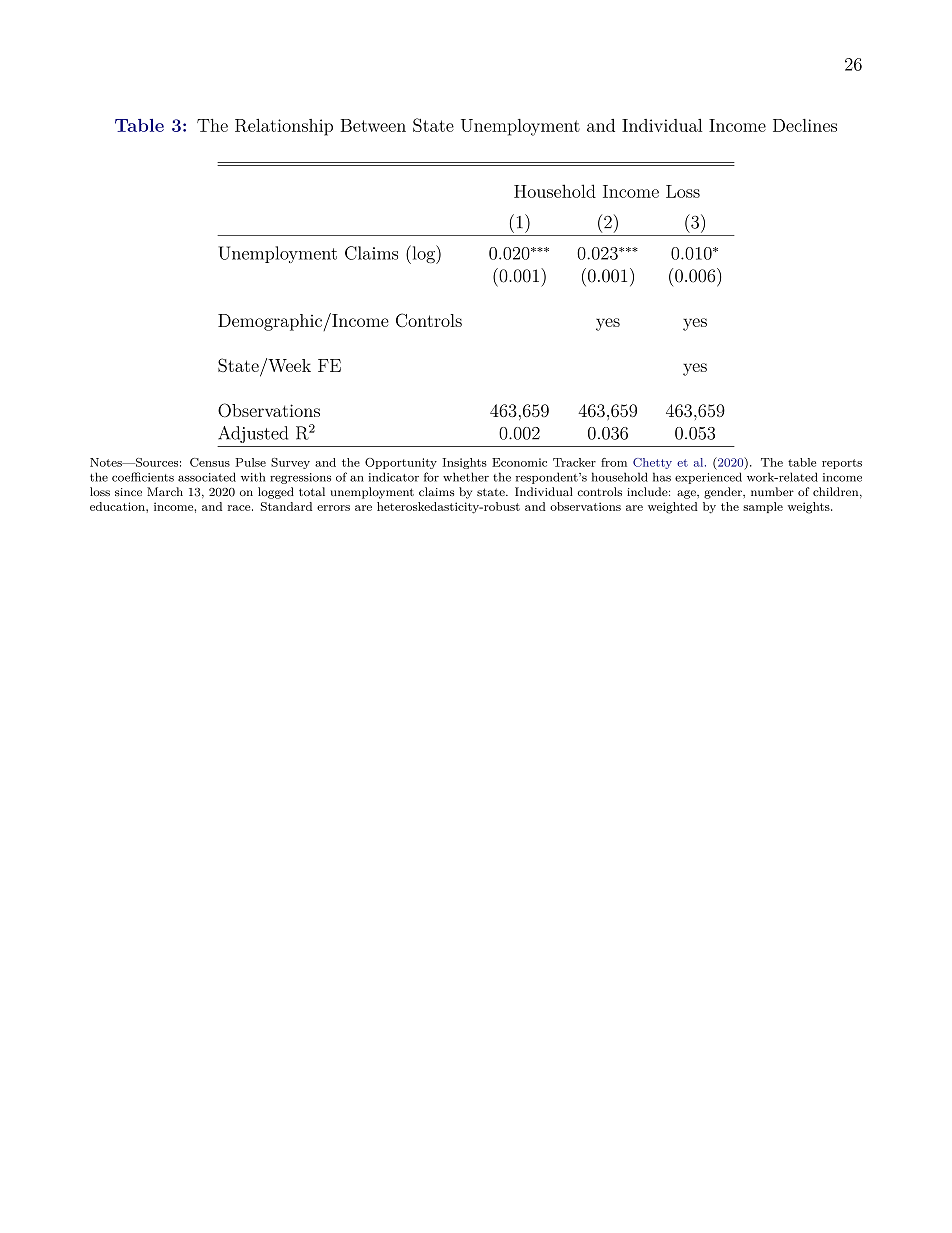 The width and height of the image is (952, 1233). Describe the element at coordinates (373, 125) in the image. I see `Between` at that location.
